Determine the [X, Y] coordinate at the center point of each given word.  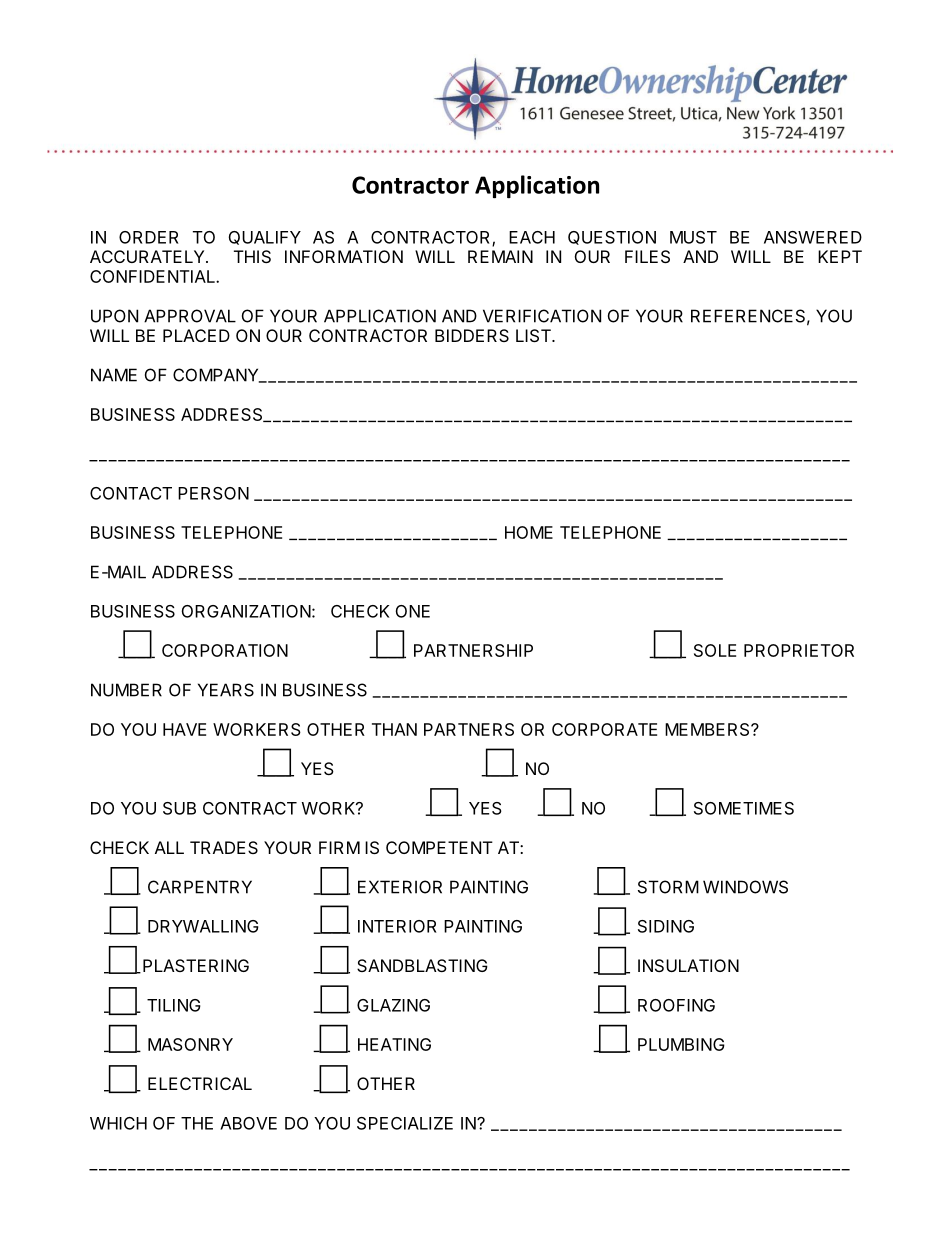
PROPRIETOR [799, 650]
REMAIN [500, 256]
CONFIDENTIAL [153, 276]
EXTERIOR [400, 887]
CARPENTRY [200, 887]
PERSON [213, 493]
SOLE [715, 650]
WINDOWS [745, 887]
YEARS [226, 690]
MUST [693, 237]
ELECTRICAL [200, 1083]
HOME [529, 532]
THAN [394, 729]
